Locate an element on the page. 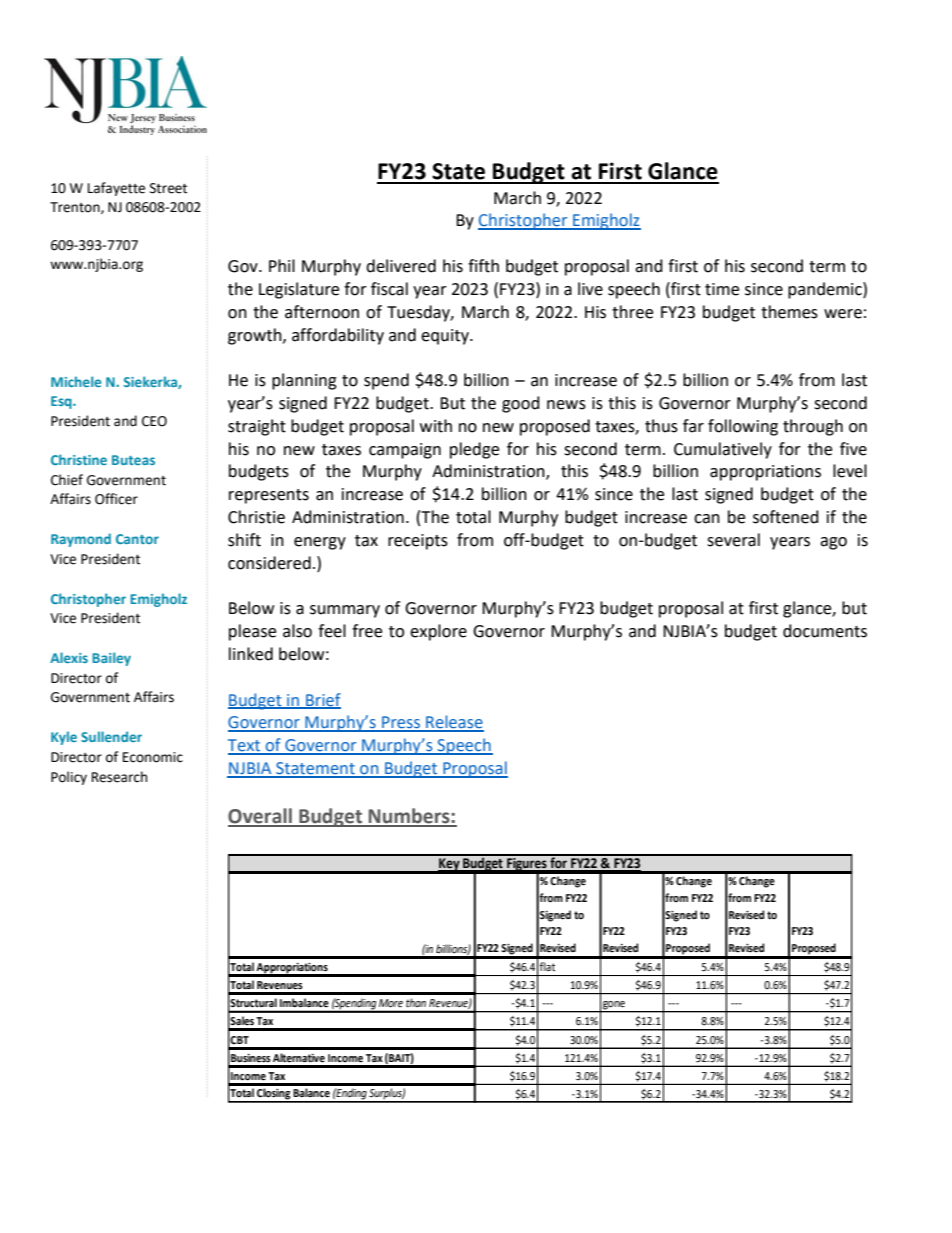  Release is located at coordinates (454, 723).
